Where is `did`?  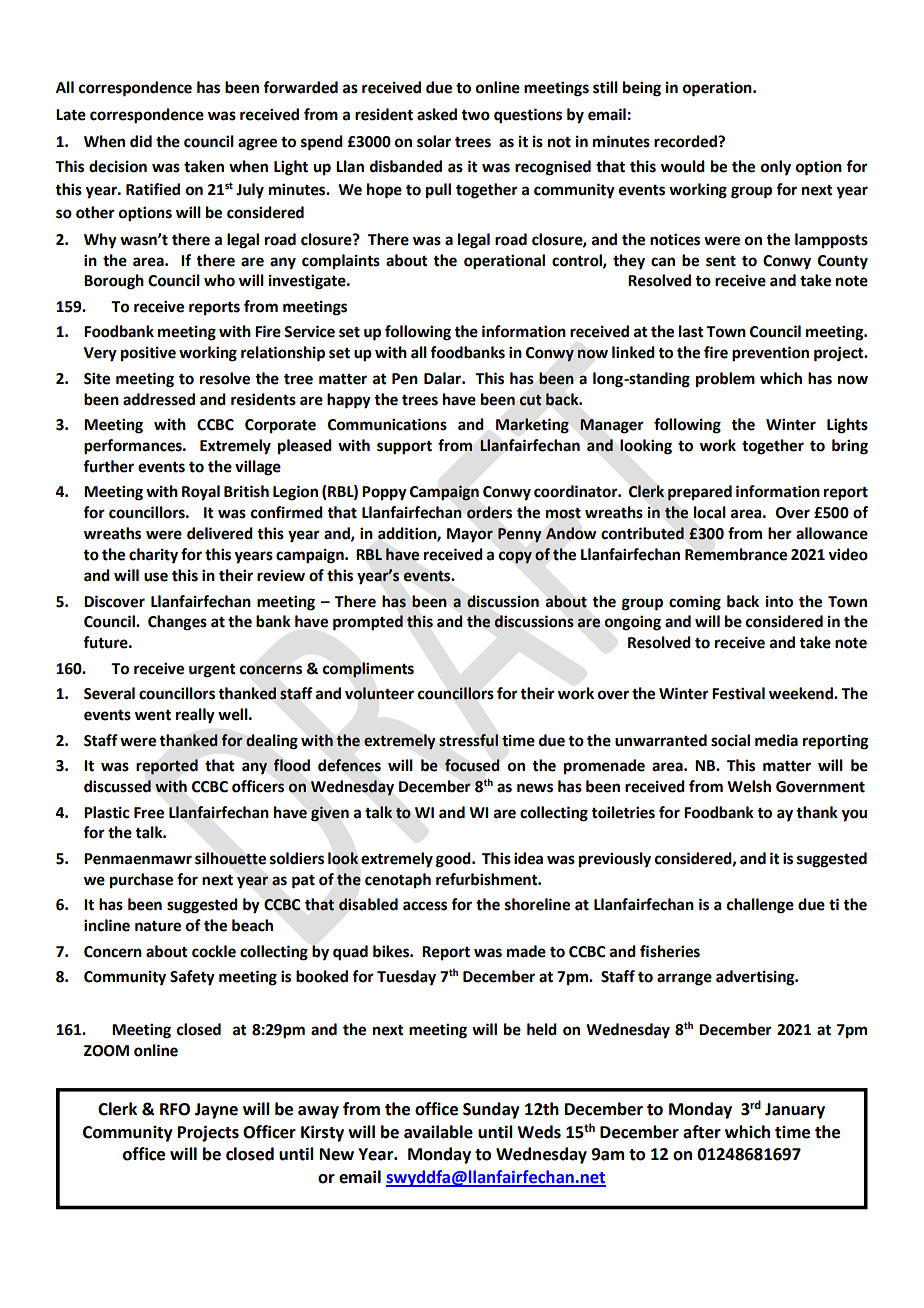
did is located at coordinates (141, 141).
